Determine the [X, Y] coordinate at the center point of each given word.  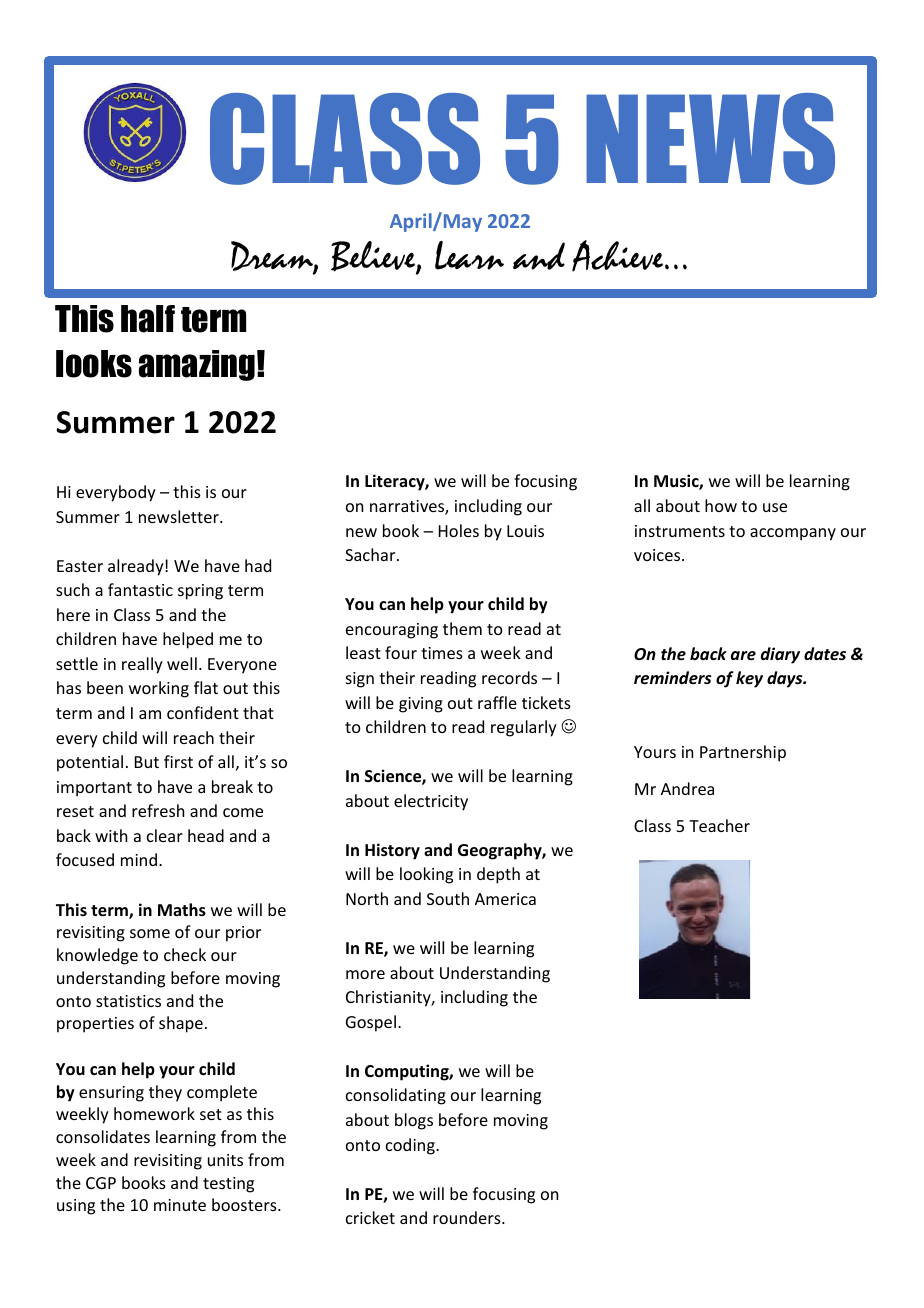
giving [421, 705]
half [148, 319]
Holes [459, 530]
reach [194, 737]
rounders [468, 1217]
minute [180, 1205]
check [185, 954]
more [365, 974]
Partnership [743, 753]
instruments [680, 531]
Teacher [719, 825]
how [721, 505]
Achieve [619, 256]
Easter [80, 566]
